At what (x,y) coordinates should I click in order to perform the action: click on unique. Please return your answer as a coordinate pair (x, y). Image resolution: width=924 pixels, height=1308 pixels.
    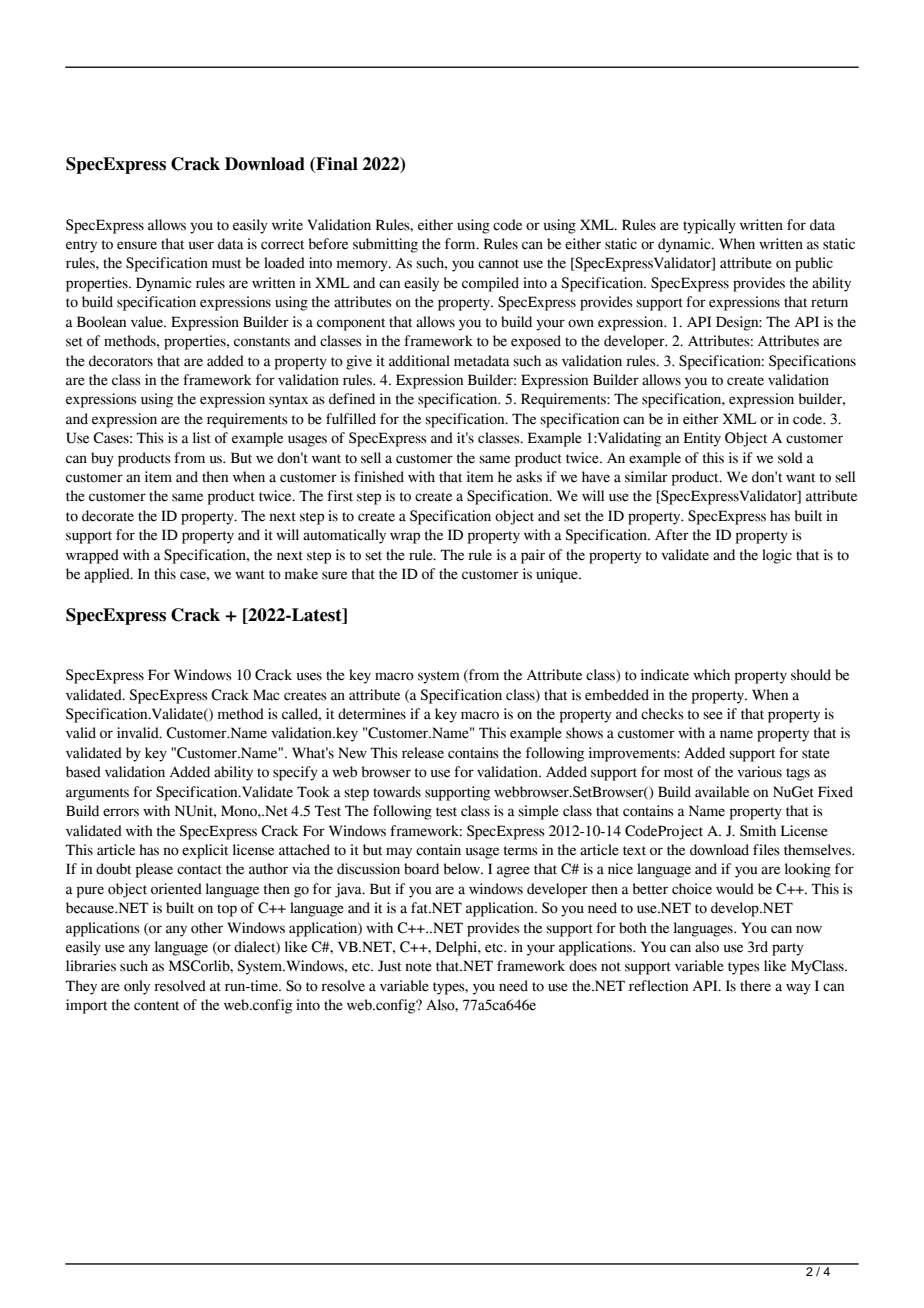
    Looking at the image, I should click on (558, 575).
